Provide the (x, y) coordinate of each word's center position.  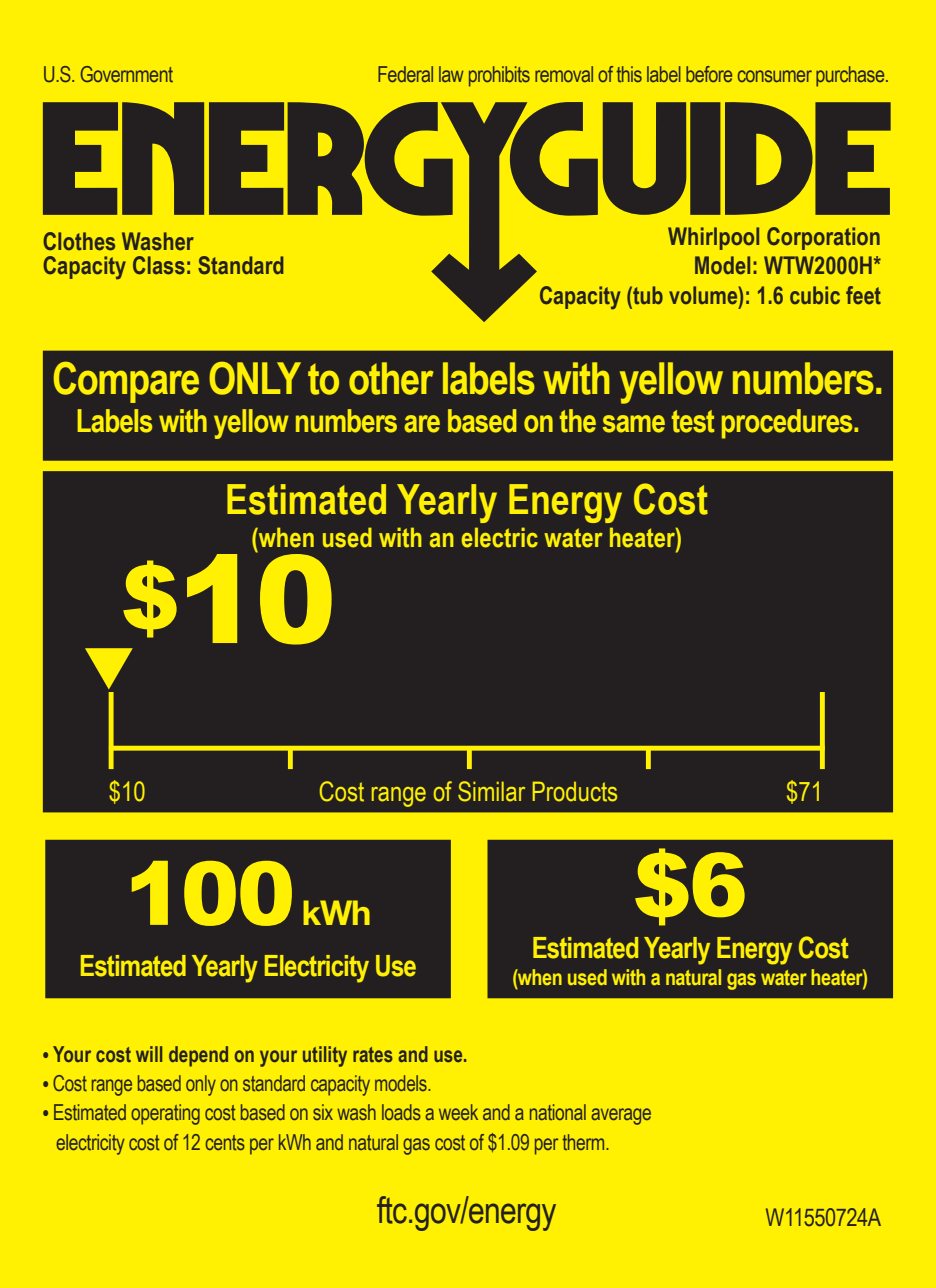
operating (165, 1114)
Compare (126, 382)
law (451, 74)
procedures (788, 424)
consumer (775, 76)
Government (127, 74)
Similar (491, 791)
